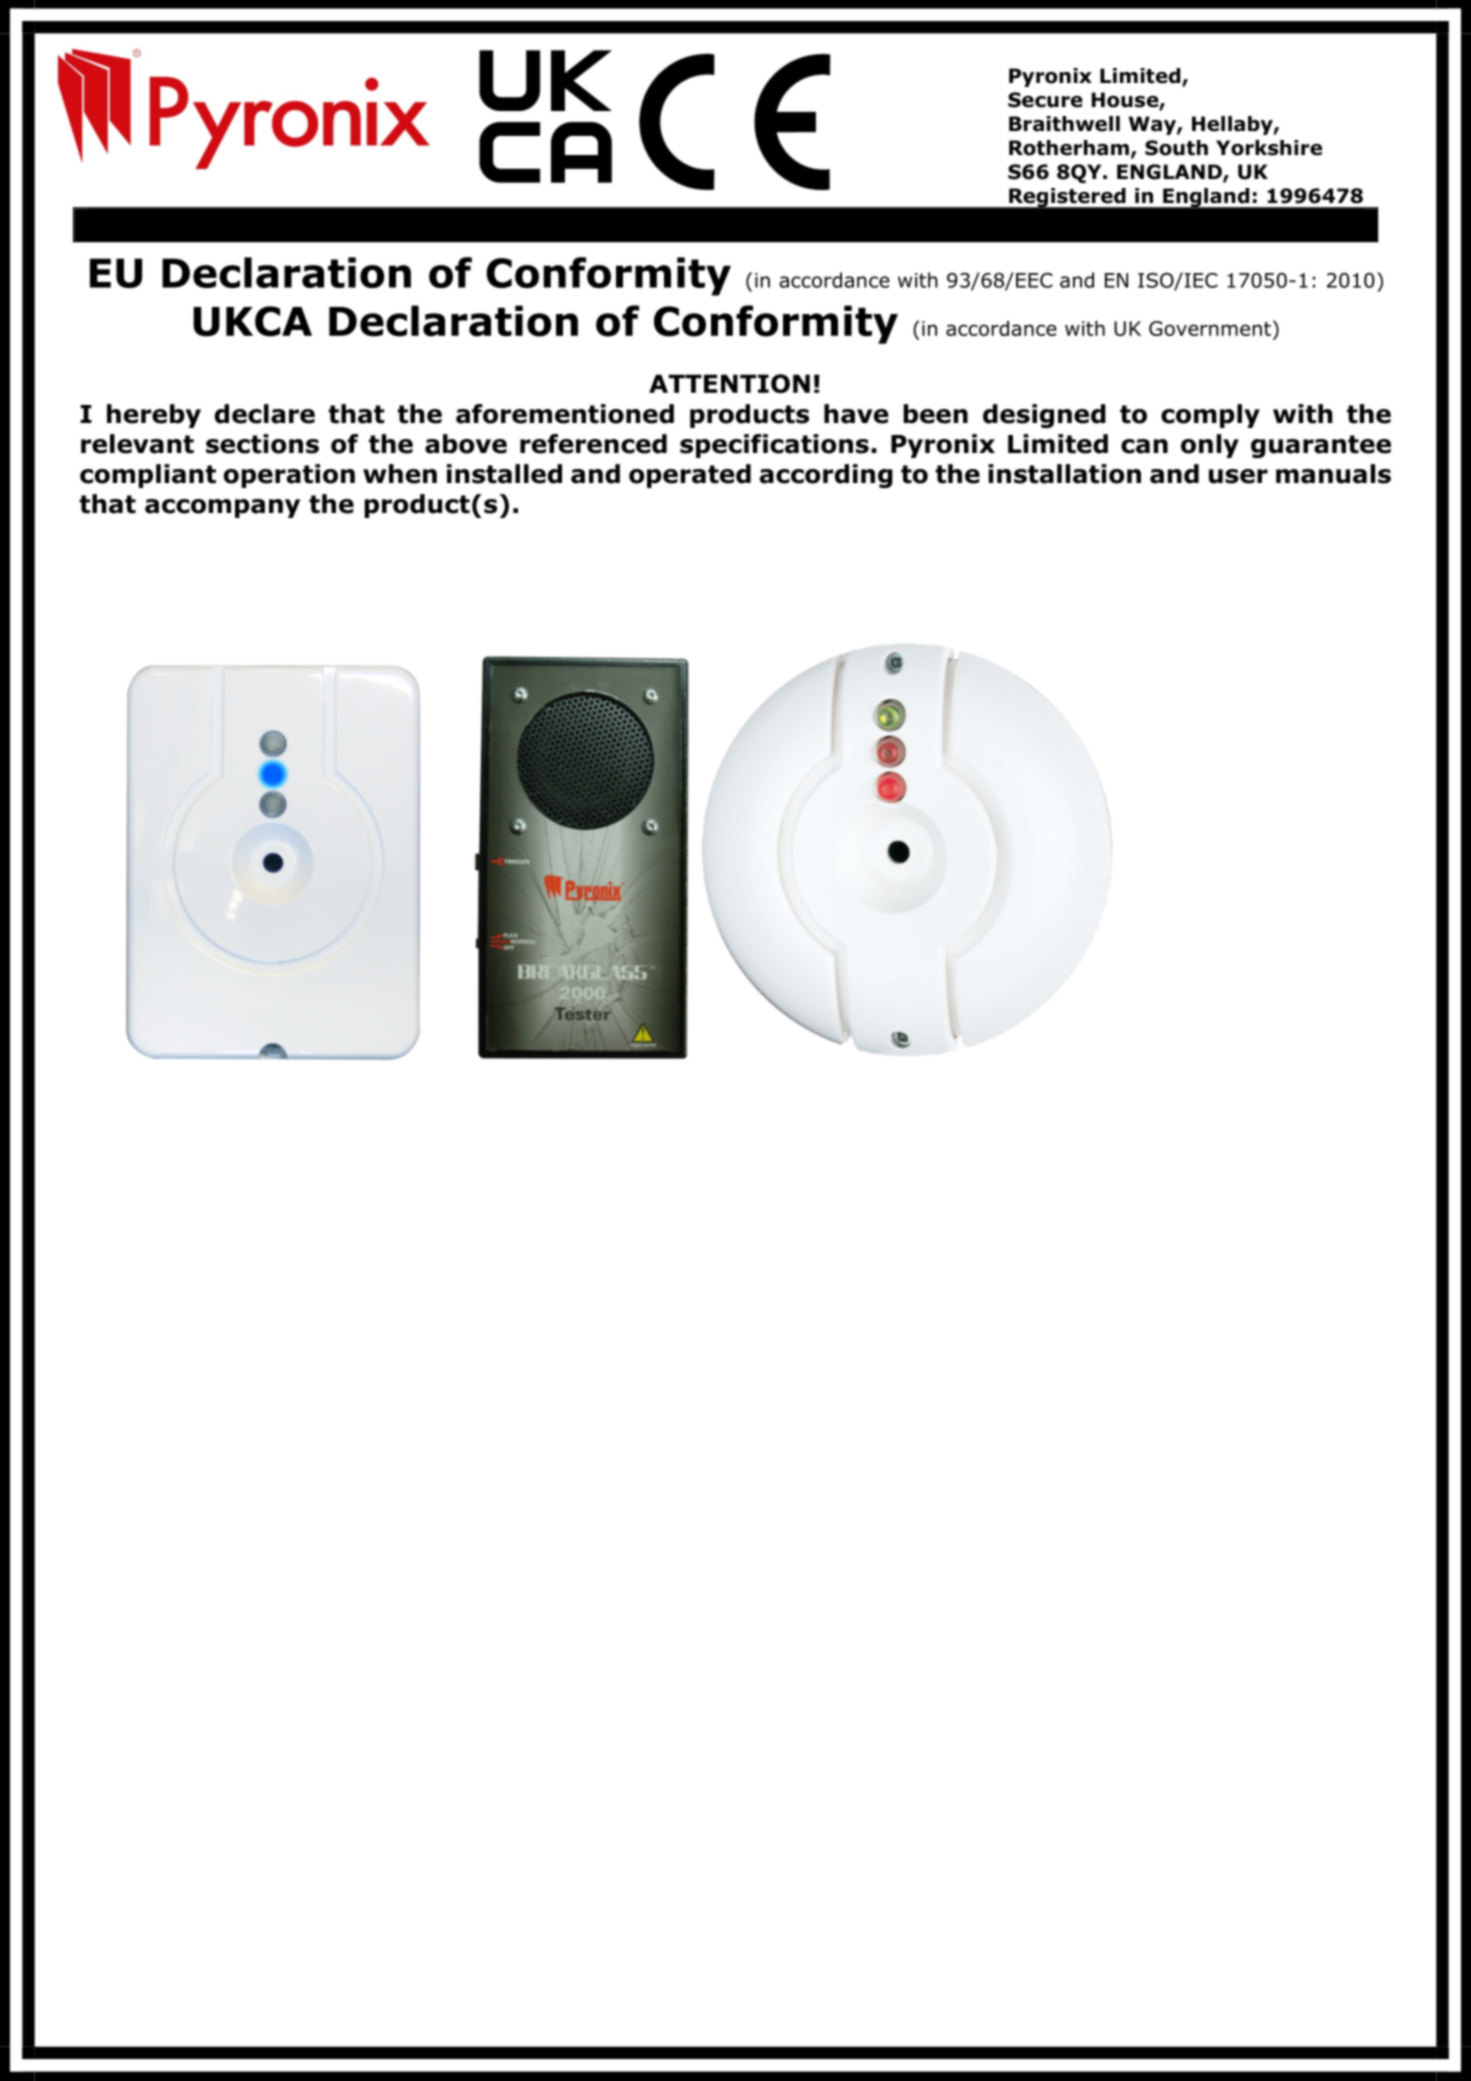 This screenshot has width=1471, height=2081. What do you see at coordinates (1176, 148) in the screenshot?
I see `South` at bounding box center [1176, 148].
